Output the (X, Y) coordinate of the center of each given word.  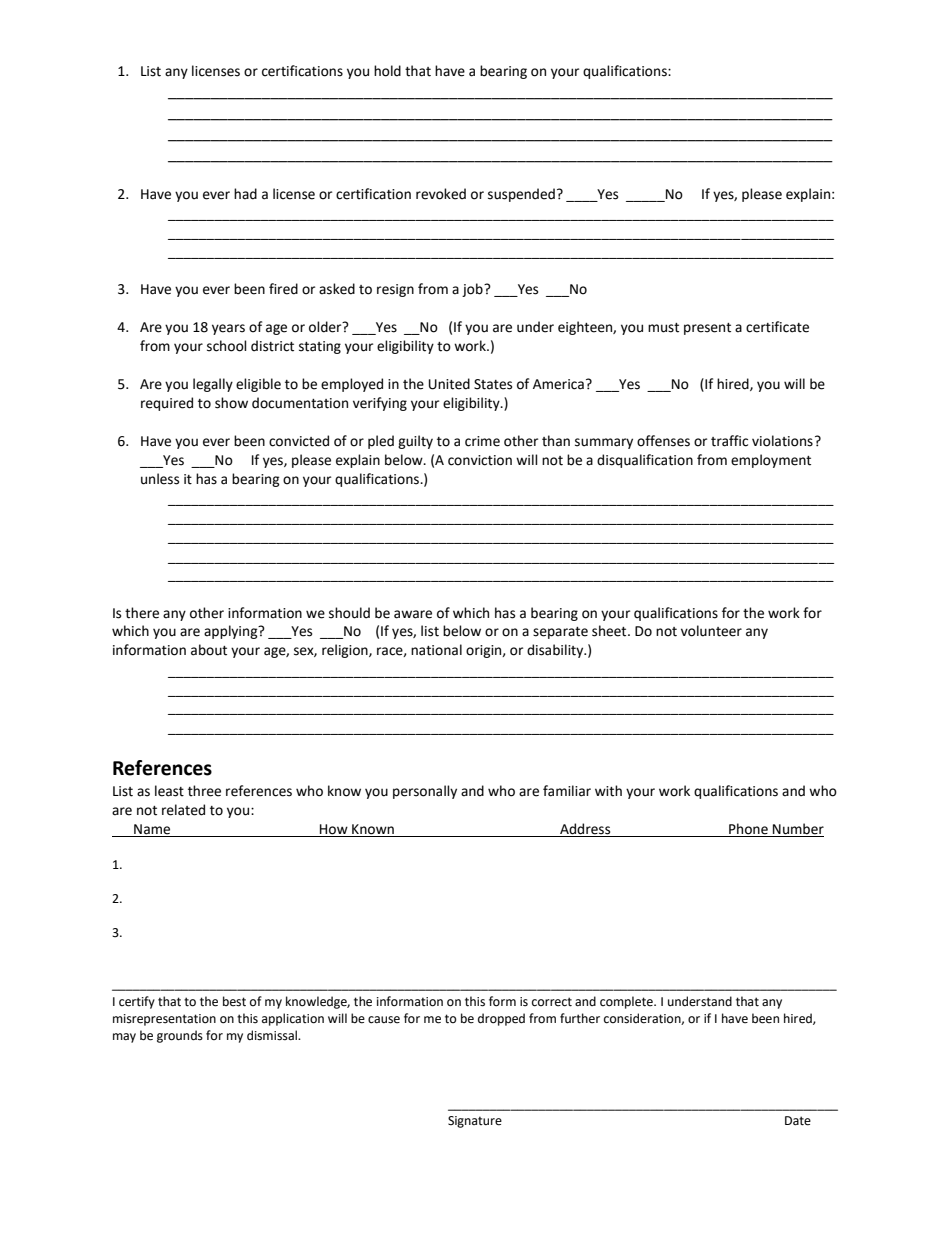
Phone (748, 830)
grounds (180, 1036)
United (449, 384)
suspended (521, 195)
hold (387, 71)
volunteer (711, 631)
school (227, 346)
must (663, 328)
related (183, 810)
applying (232, 632)
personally (425, 792)
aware (413, 614)
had (245, 194)
